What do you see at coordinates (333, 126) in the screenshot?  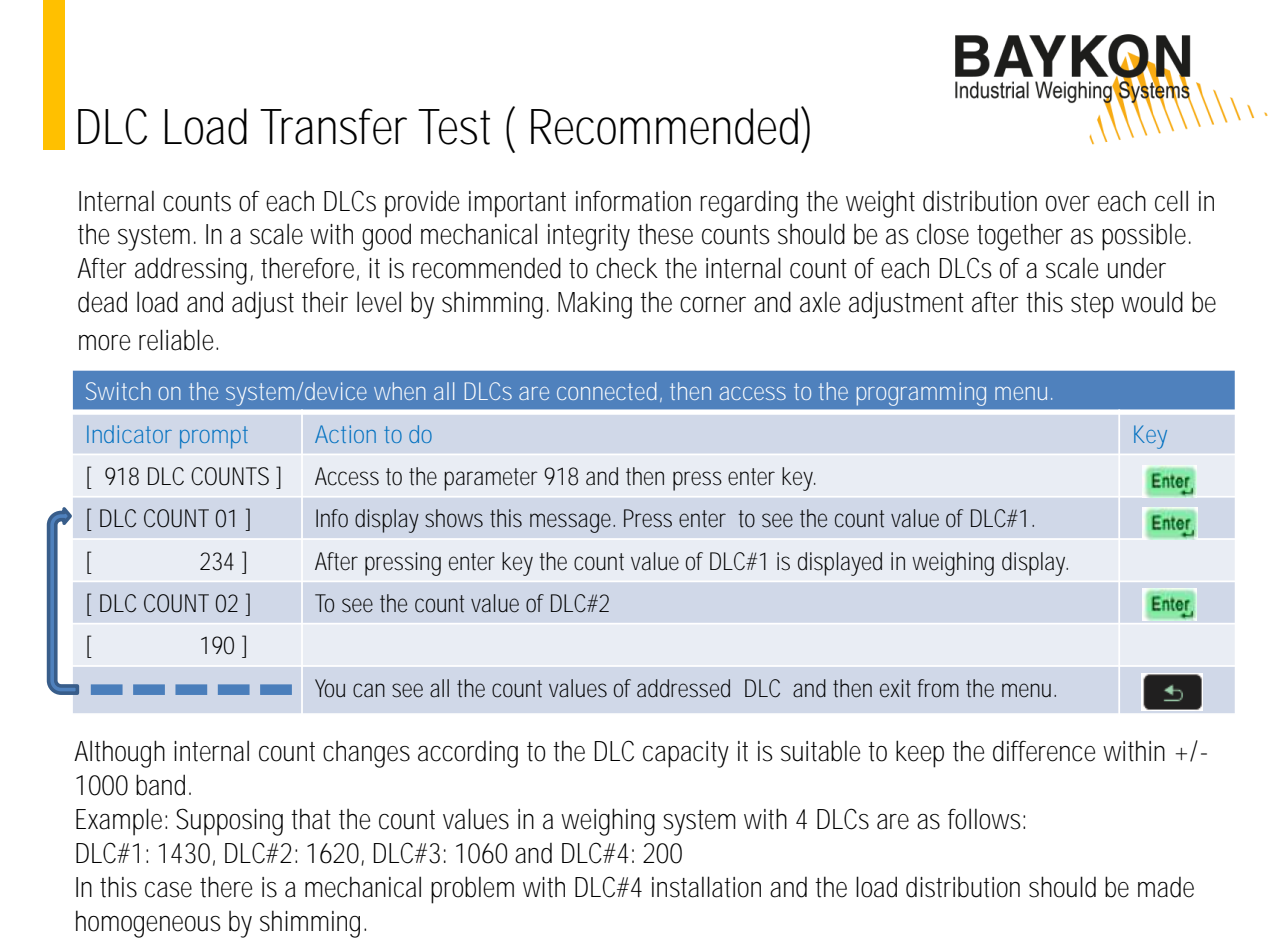 I see `Transfer` at bounding box center [333, 126].
